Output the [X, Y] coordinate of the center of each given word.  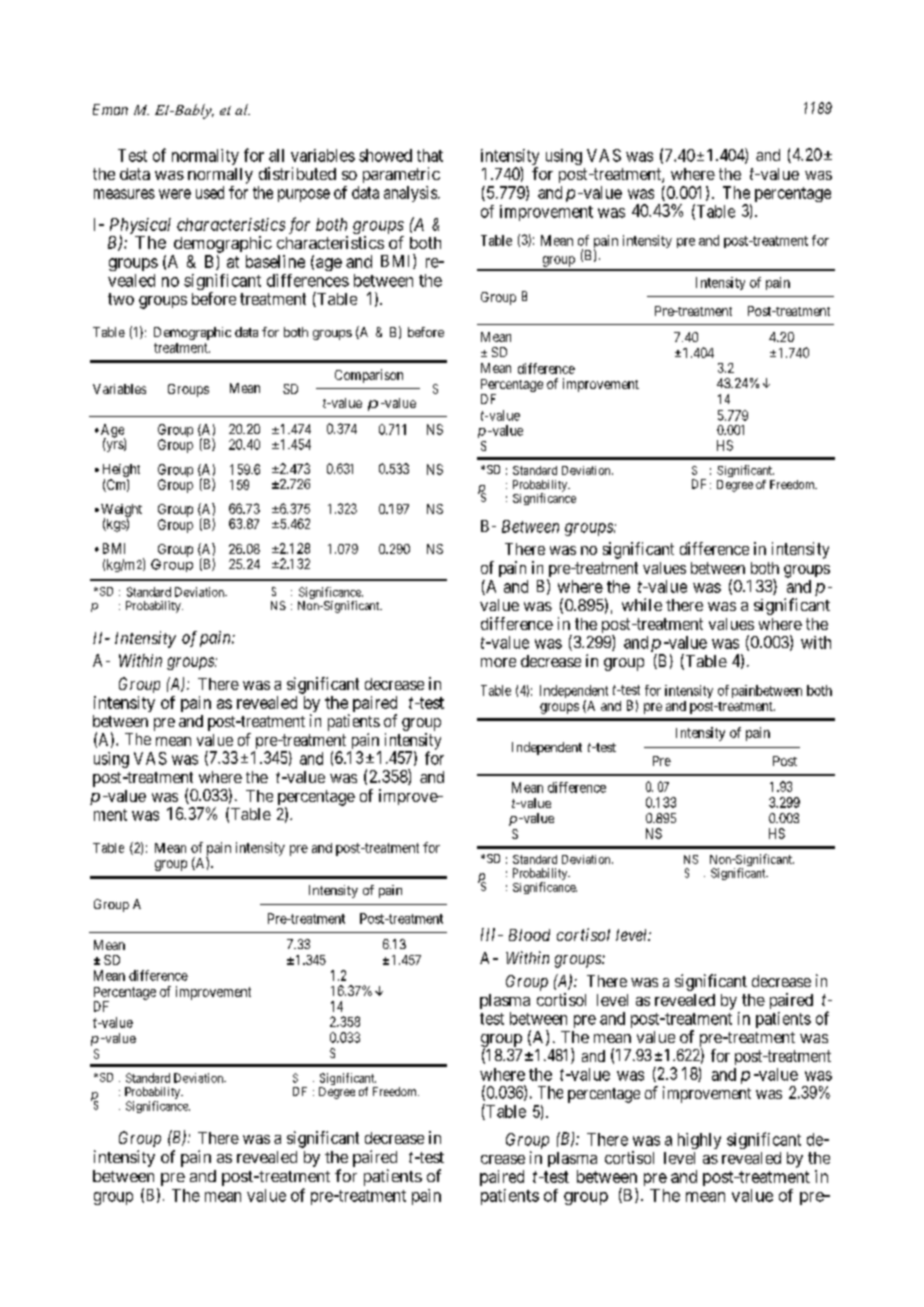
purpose [304, 195]
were [175, 194]
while [642, 604]
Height [121, 472]
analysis [410, 194]
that [430, 155]
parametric [401, 175]
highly [699, 1141]
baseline [275, 261]
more [498, 662]
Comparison [369, 376]
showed [385, 155]
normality [205, 157]
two [121, 299]
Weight [121, 511]
